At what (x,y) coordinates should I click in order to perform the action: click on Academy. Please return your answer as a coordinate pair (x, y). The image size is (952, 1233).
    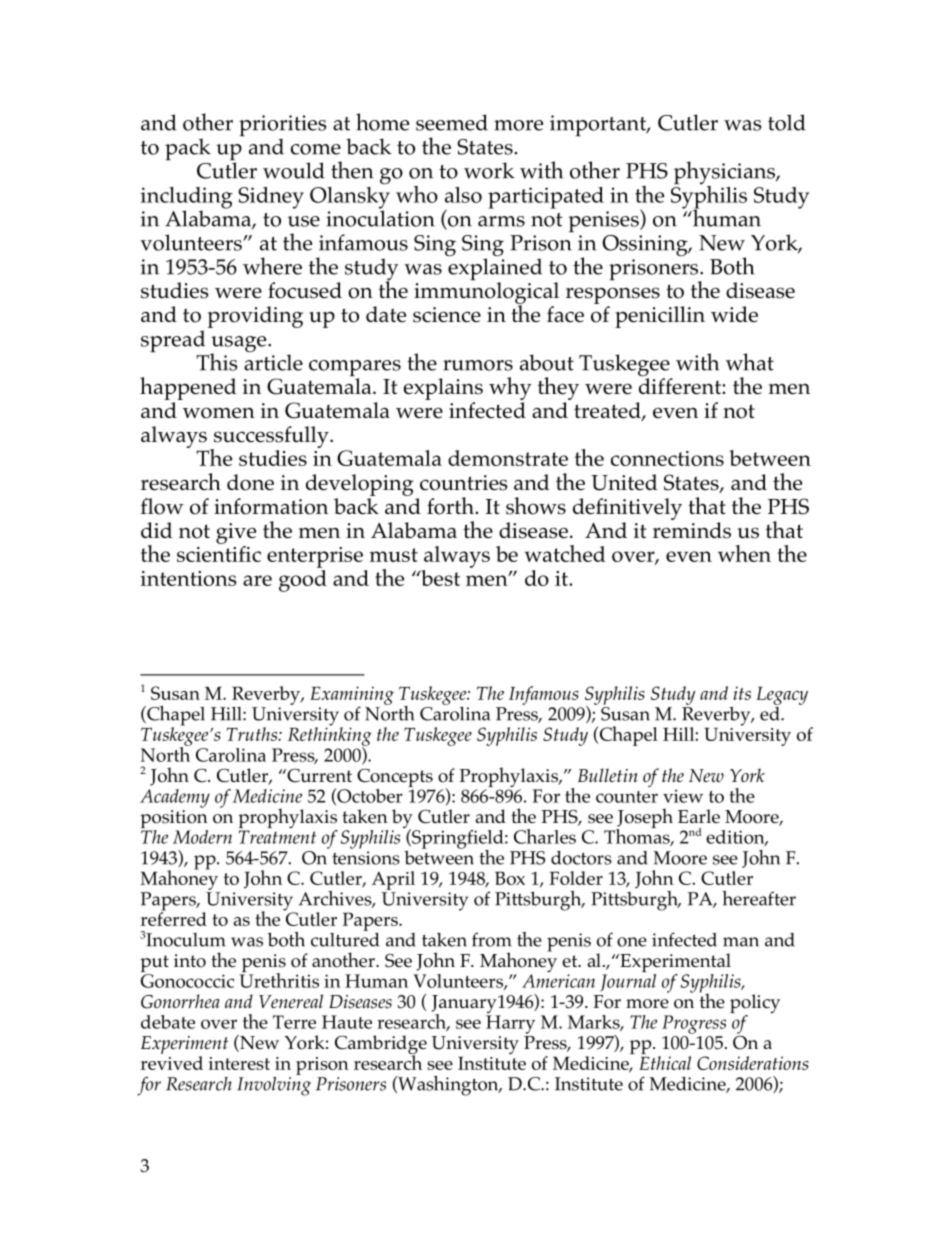
    Looking at the image, I should click on (175, 798).
